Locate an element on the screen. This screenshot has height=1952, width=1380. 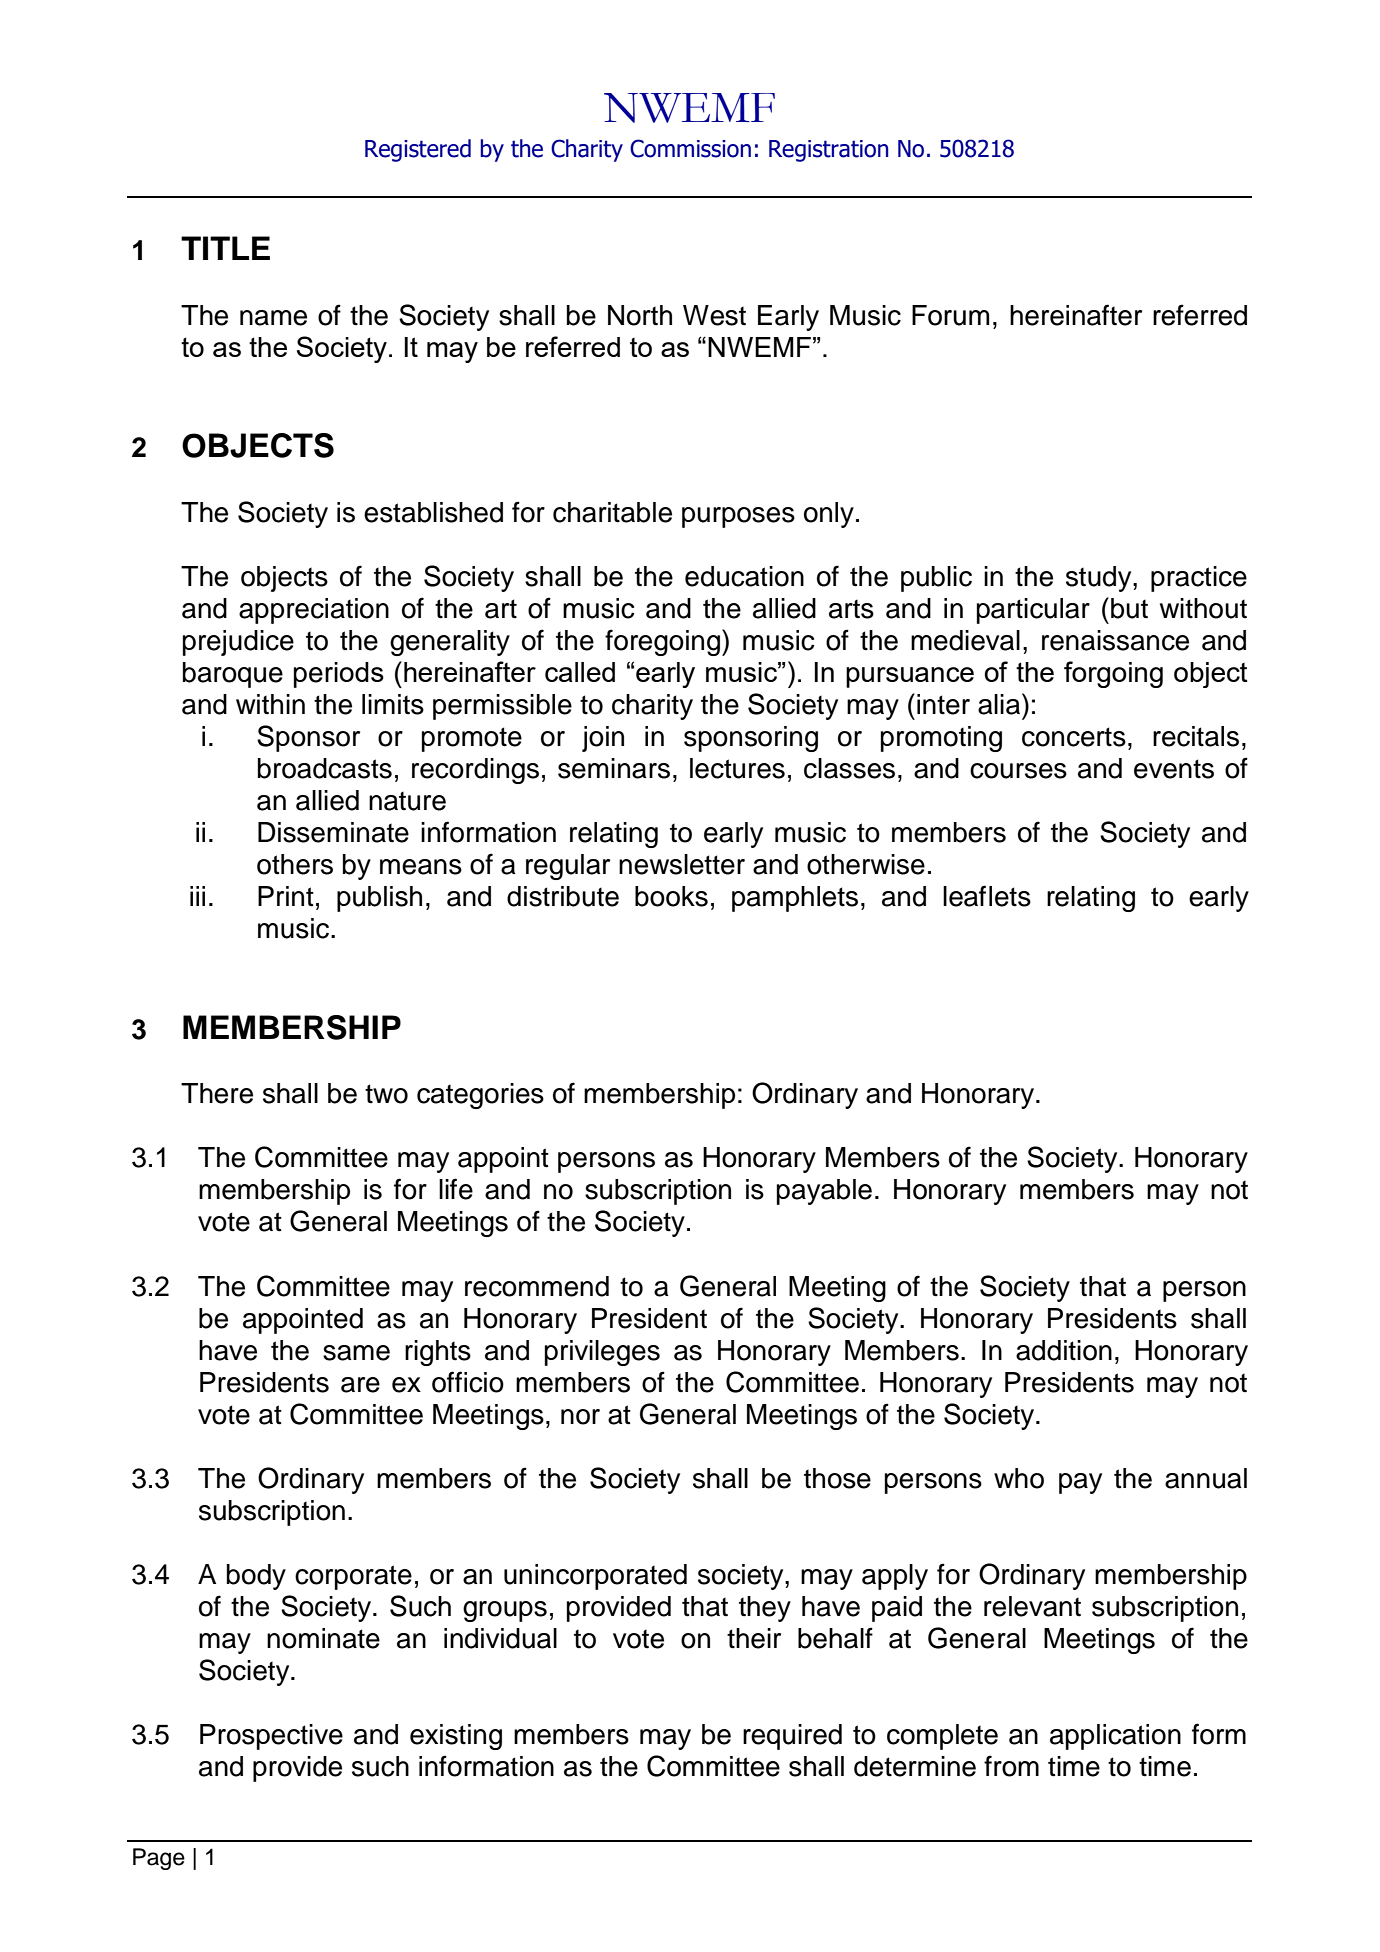
appreciation is located at coordinates (314, 611).
